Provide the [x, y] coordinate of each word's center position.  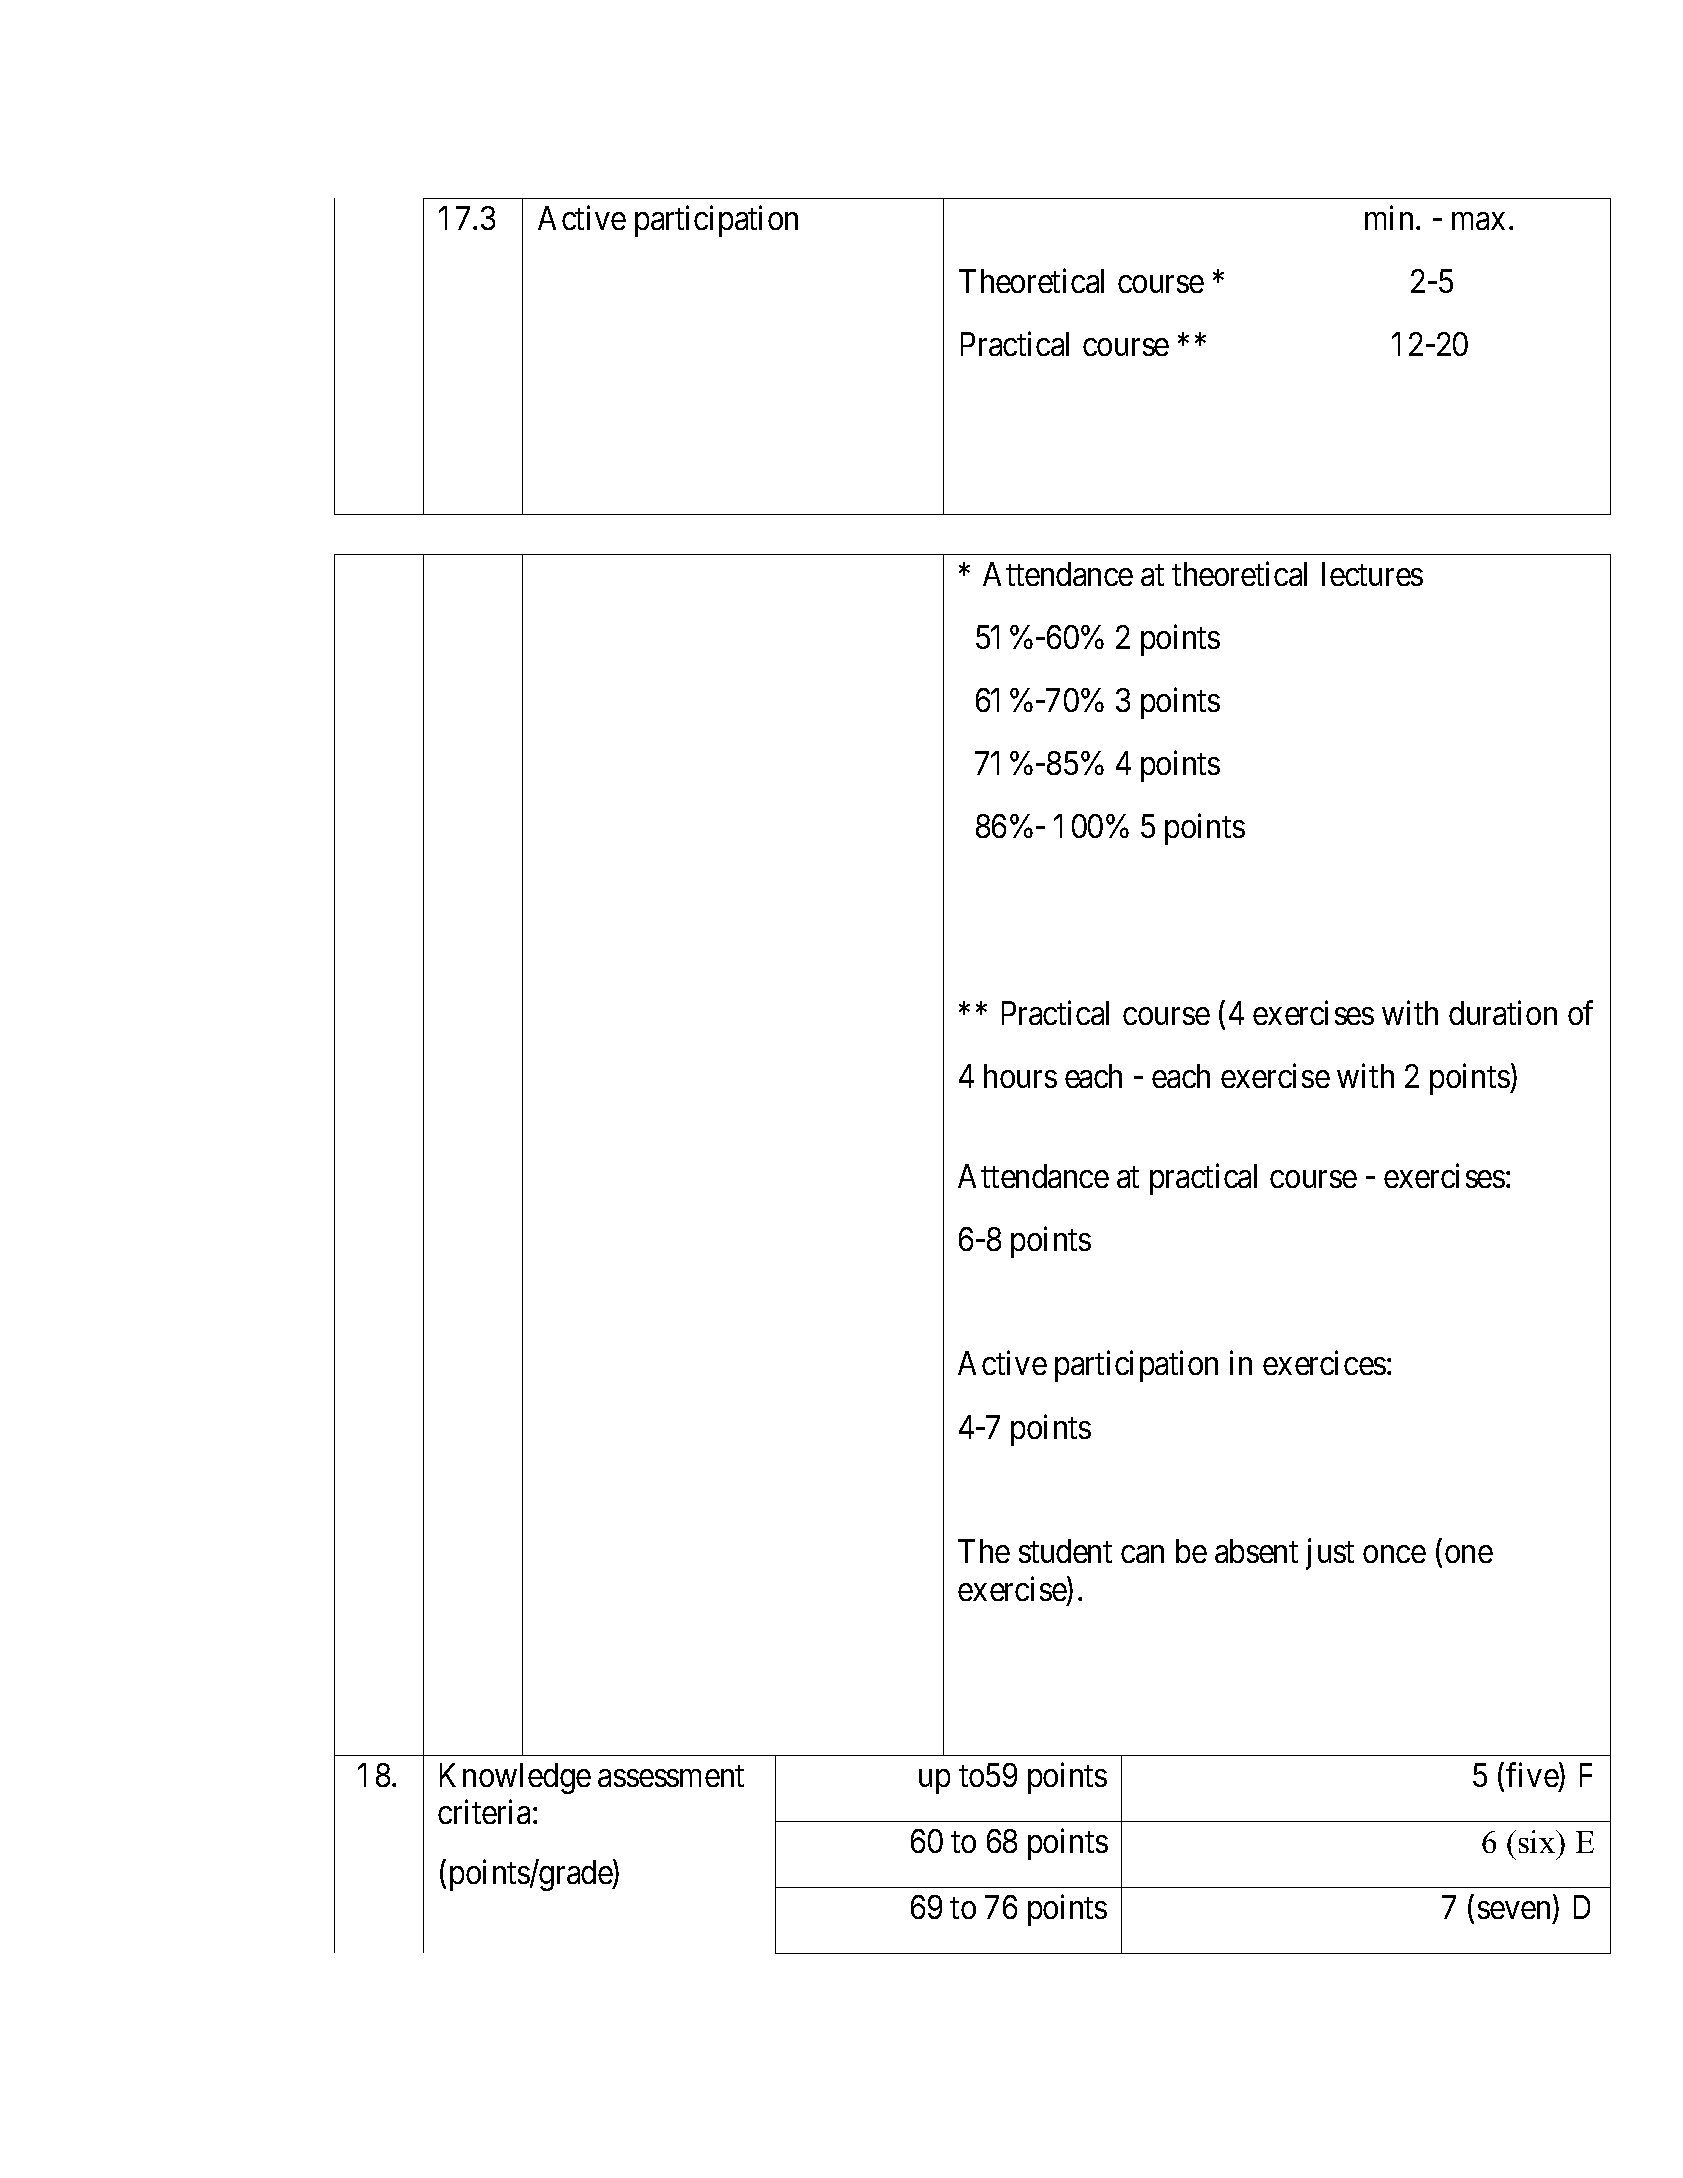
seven [1516, 1912]
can [1142, 1554]
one [1469, 1554]
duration [1503, 1012]
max [1478, 221]
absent [1256, 1551]
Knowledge [515, 1778]
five [1533, 1776]
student [1065, 1551]
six [1538, 1841]
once [1394, 1554]
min [1391, 218]
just [1330, 1554]
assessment [671, 1776]
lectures [1372, 574]
